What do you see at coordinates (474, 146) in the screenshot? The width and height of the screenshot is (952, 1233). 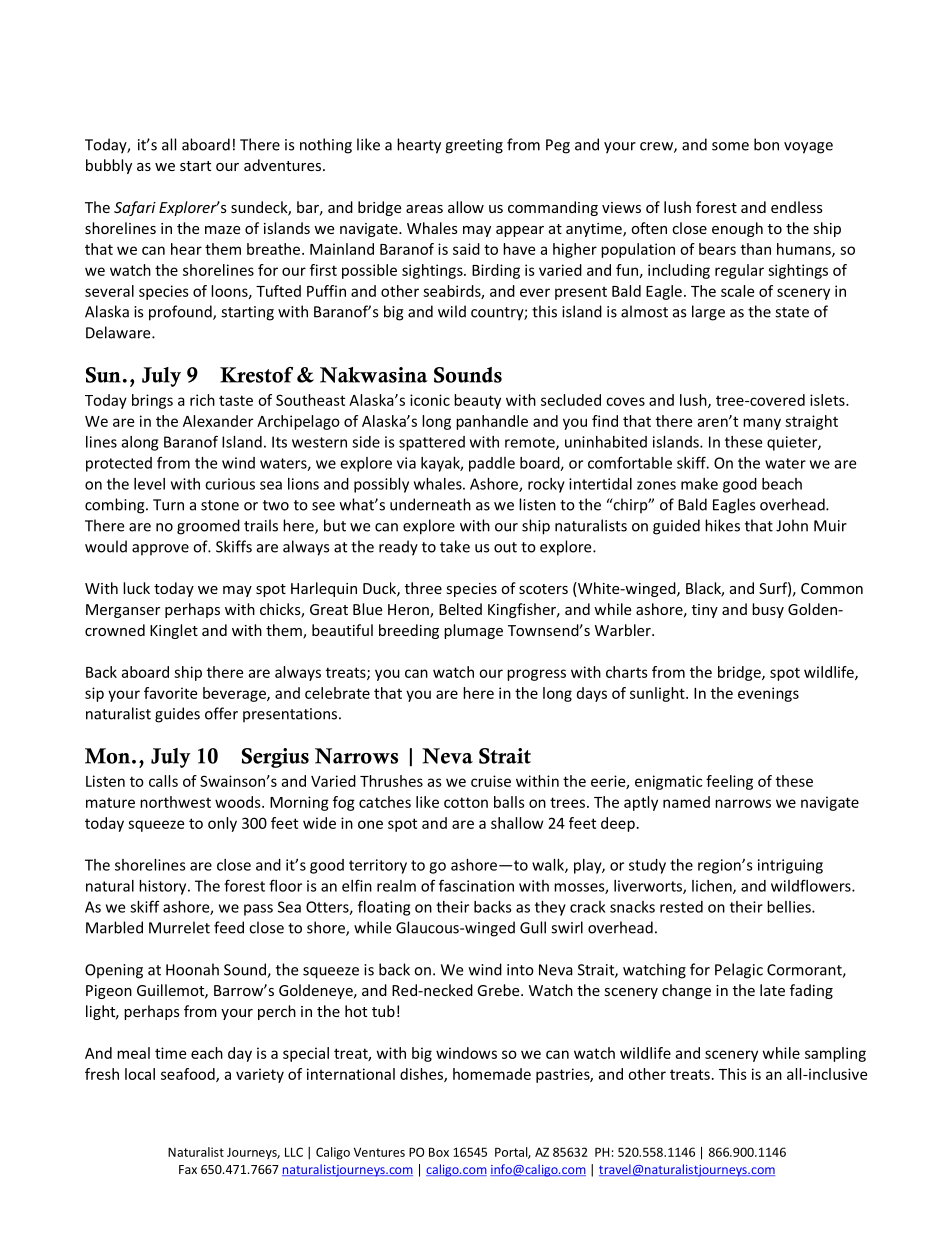 I see `greeting` at bounding box center [474, 146].
